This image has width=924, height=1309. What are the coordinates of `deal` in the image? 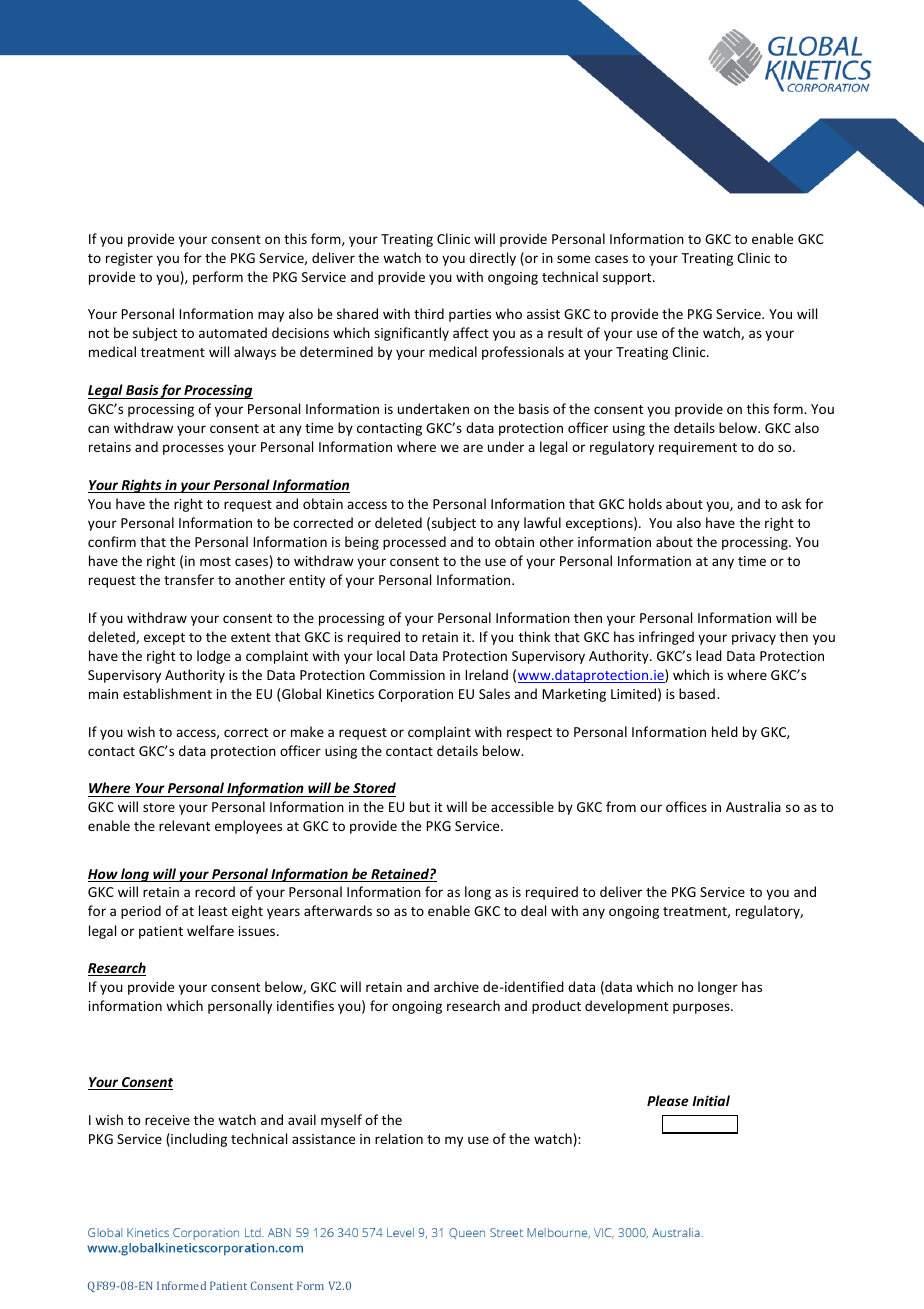 It's located at (533, 910).
